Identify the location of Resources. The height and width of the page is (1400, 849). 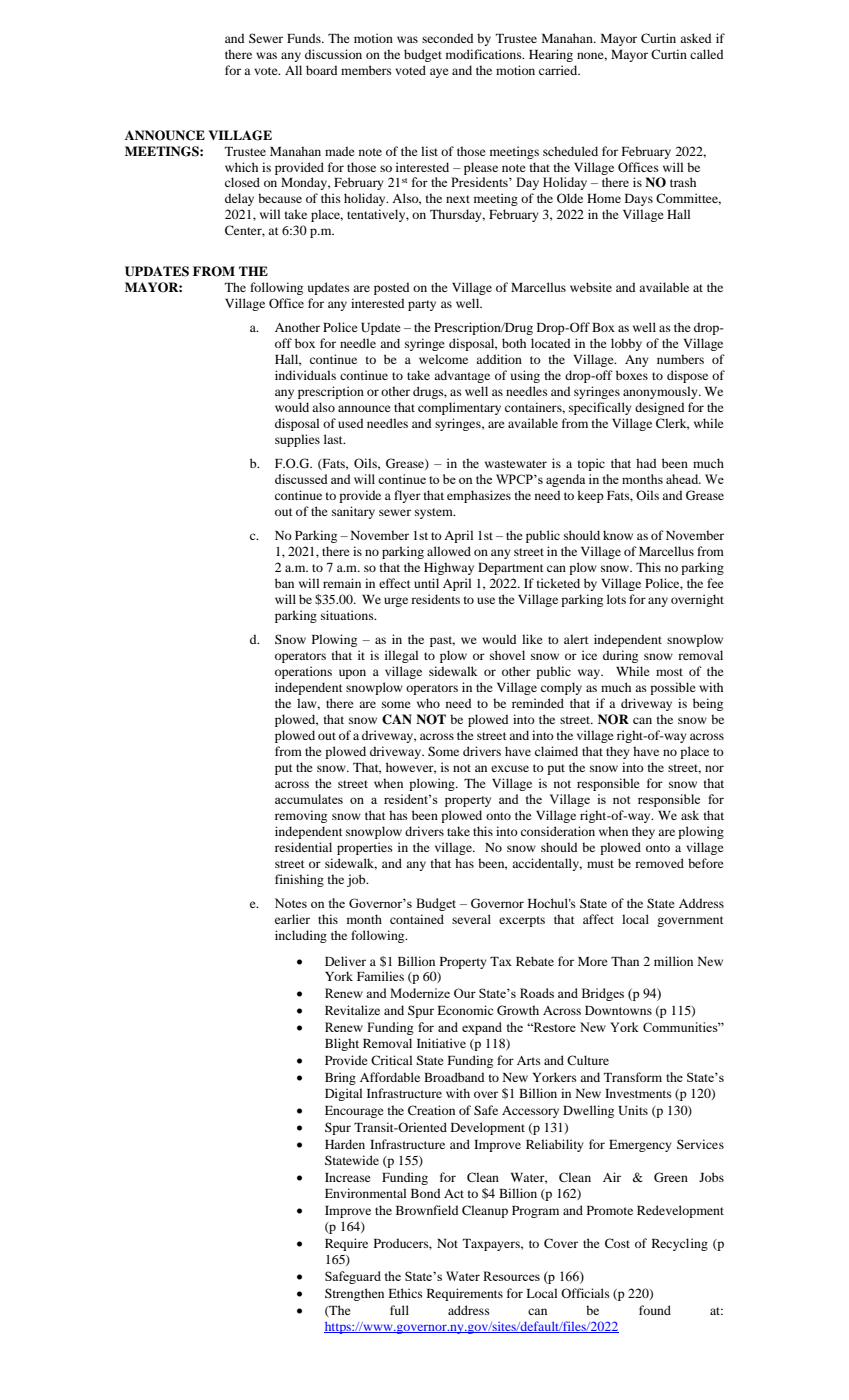
(511, 1276).
